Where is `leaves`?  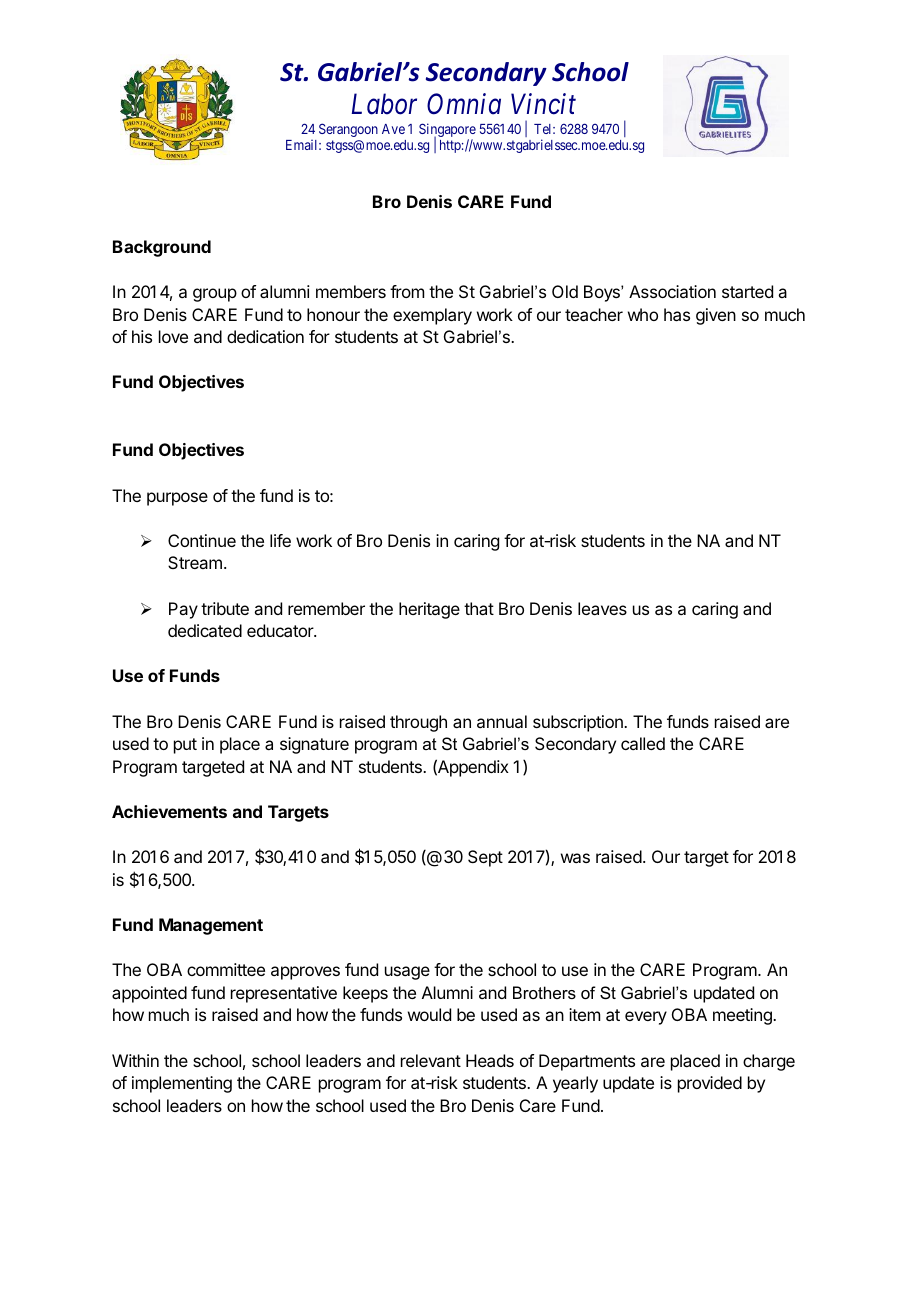
leaves is located at coordinates (602, 608).
